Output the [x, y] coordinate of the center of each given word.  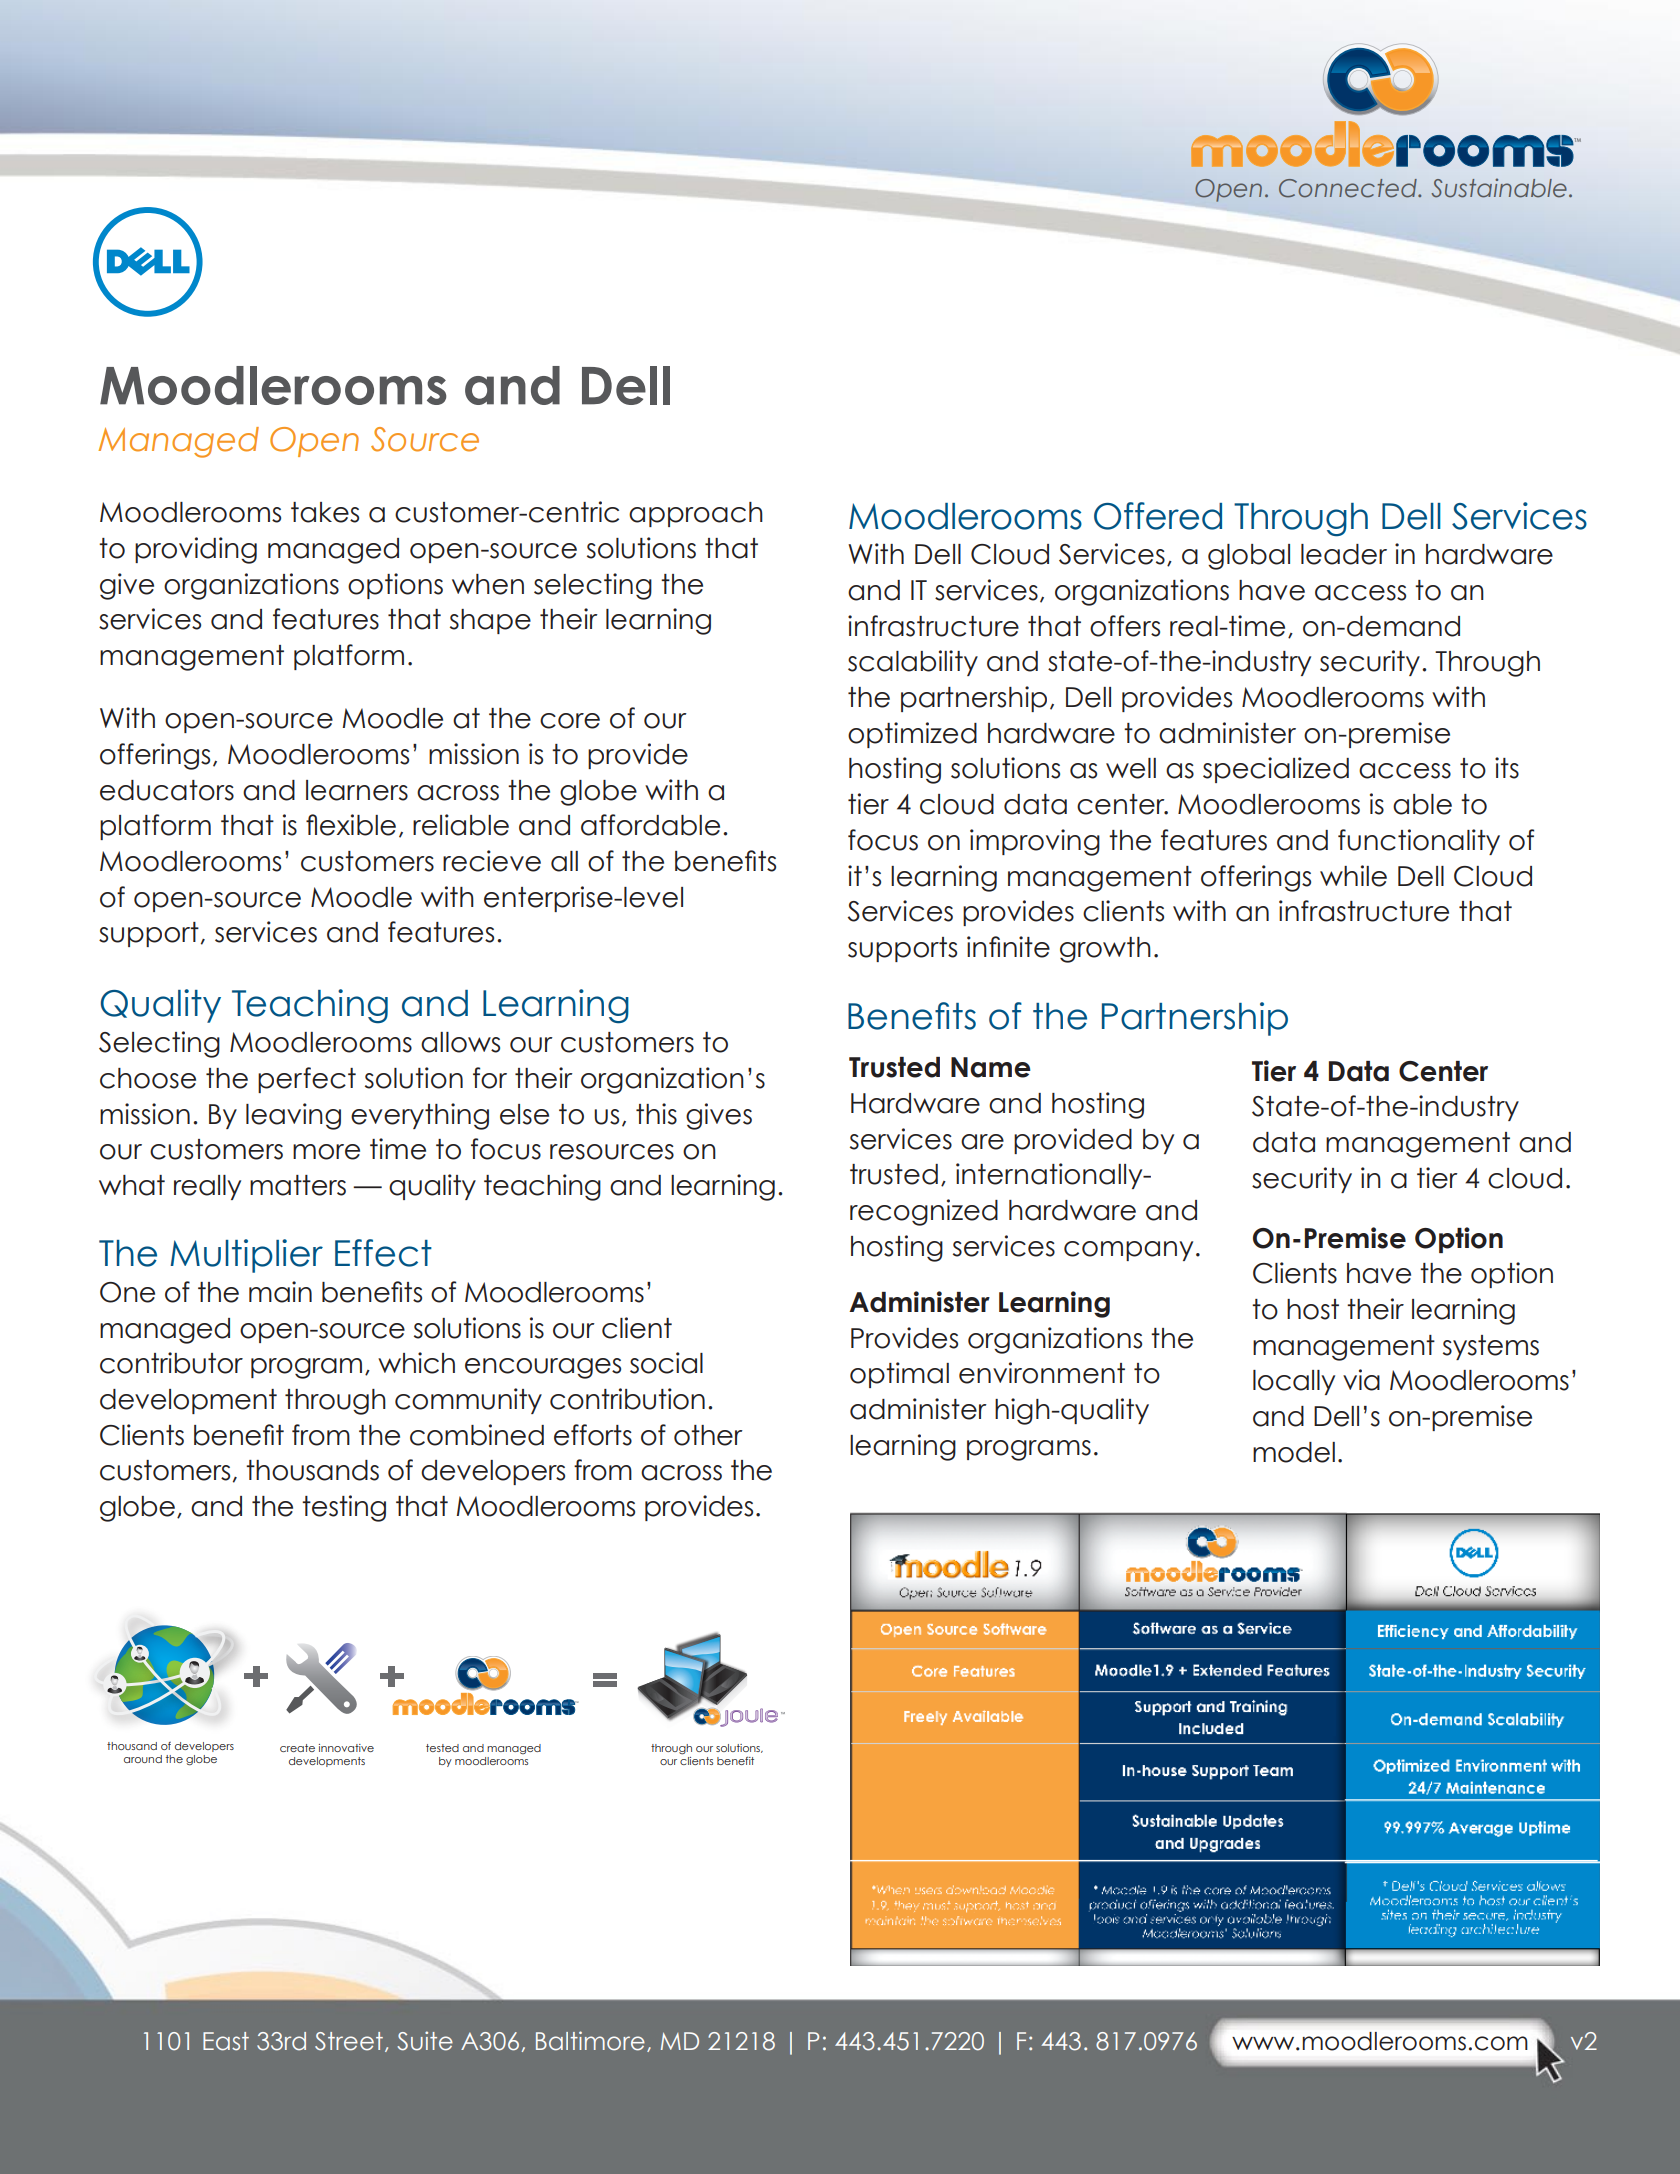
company [1128, 1251]
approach [696, 514]
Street [349, 2041]
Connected [1349, 188]
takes [325, 512]
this [656, 1114]
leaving [293, 1116]
